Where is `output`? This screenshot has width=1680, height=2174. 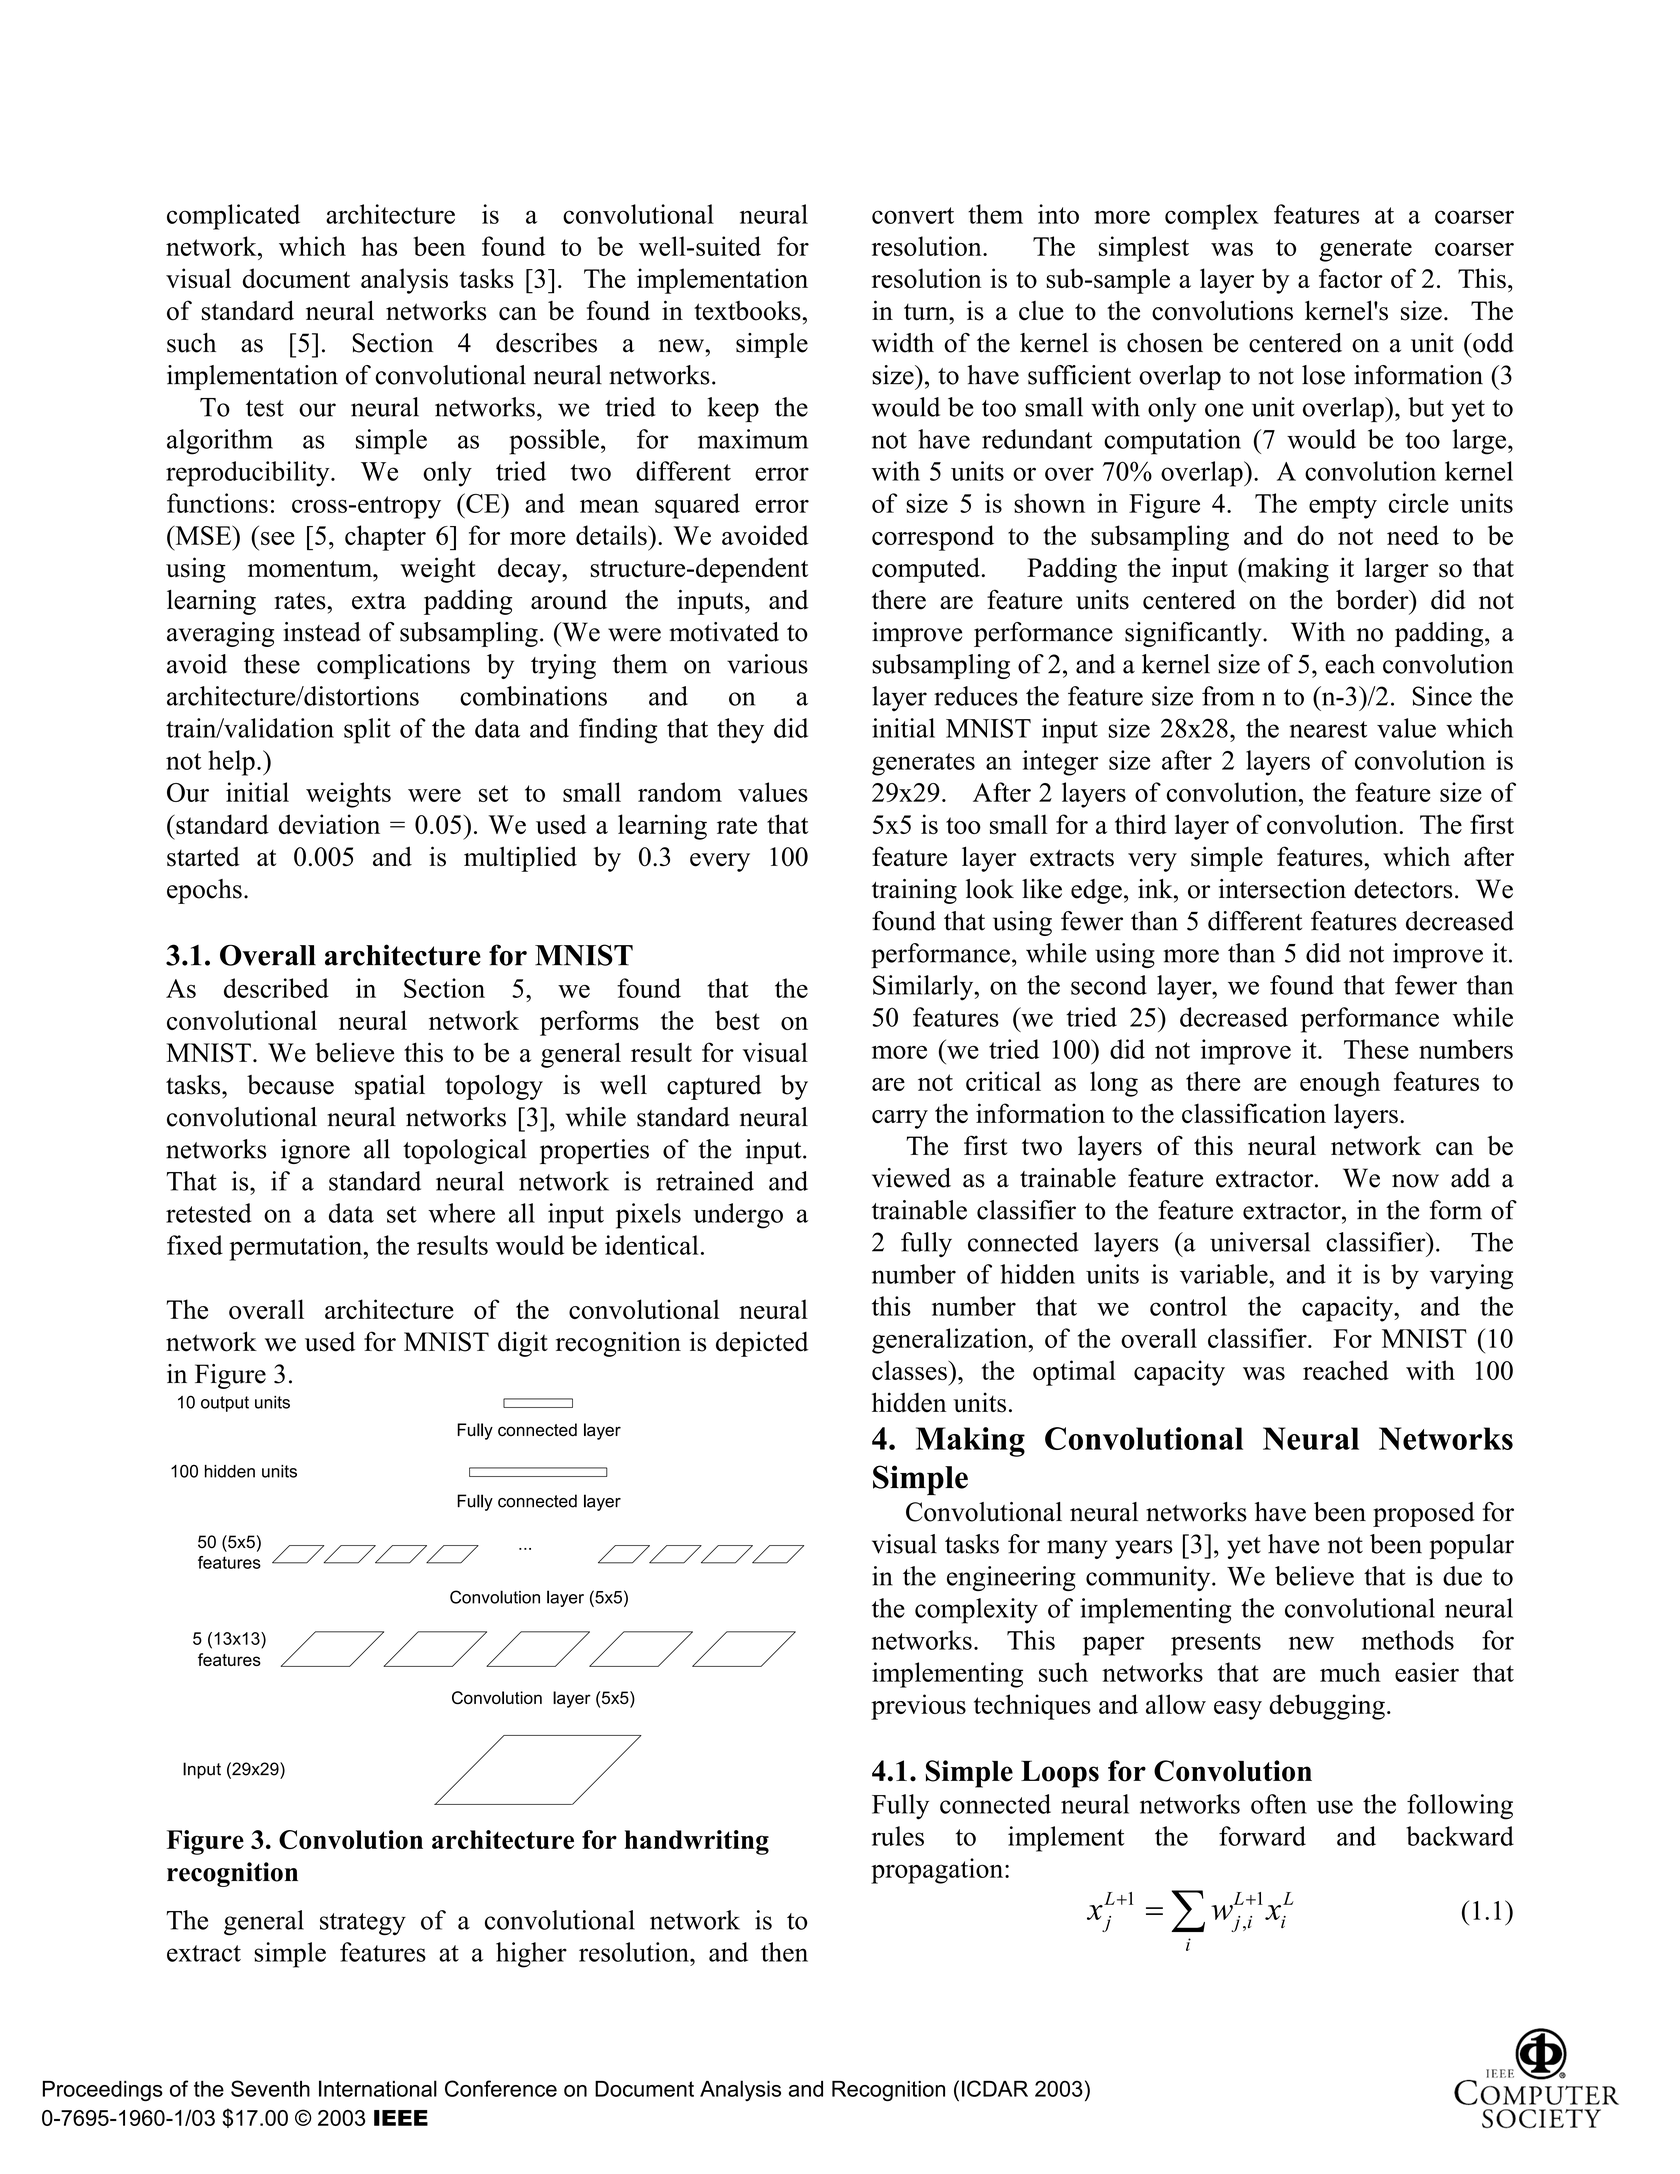 output is located at coordinates (225, 1404).
